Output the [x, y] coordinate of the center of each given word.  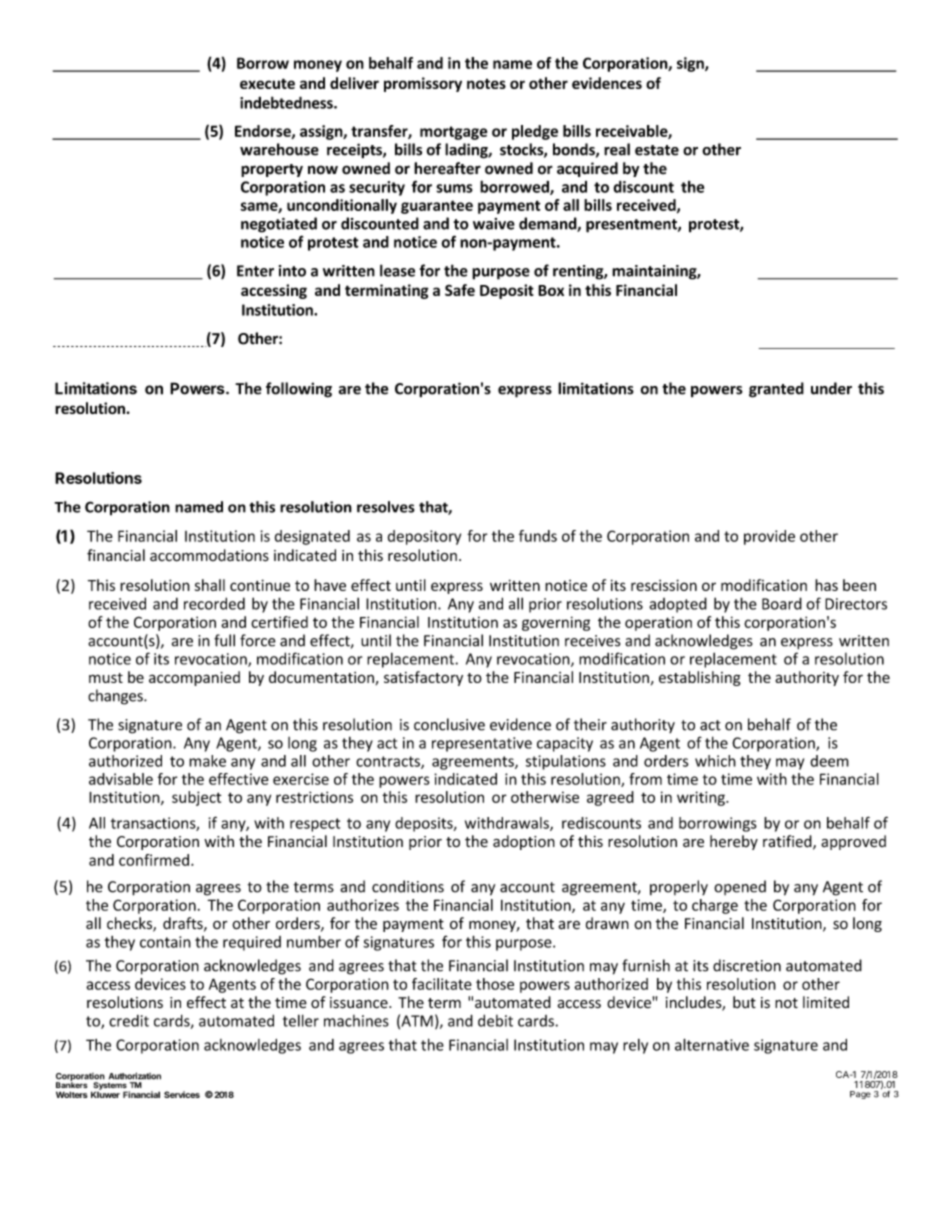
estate [657, 150]
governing [556, 623]
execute [267, 83]
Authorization [135, 1076]
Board [782, 603]
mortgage [453, 133]
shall [210, 585]
